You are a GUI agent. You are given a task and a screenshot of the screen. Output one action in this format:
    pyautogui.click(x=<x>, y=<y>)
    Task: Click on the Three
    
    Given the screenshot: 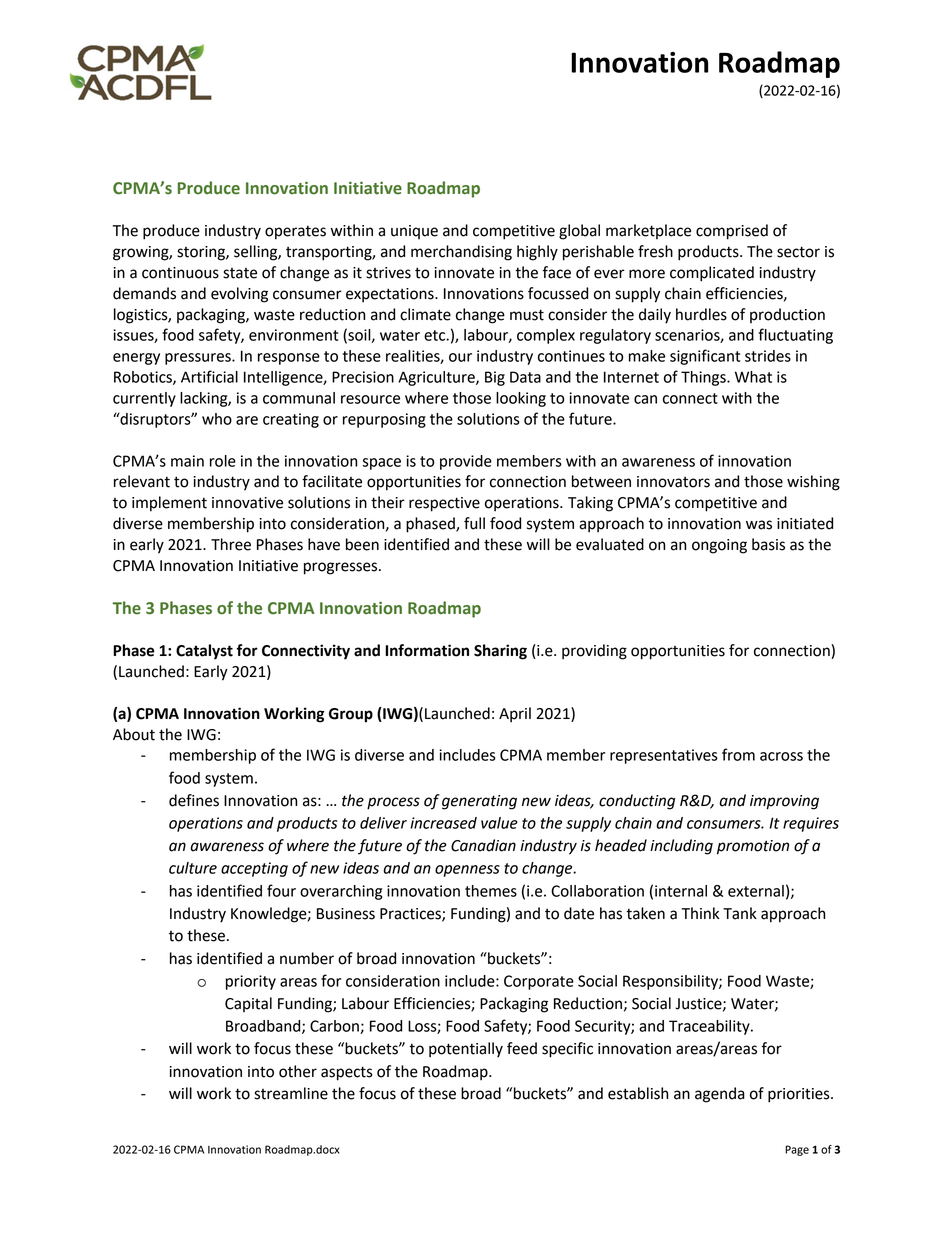 What is the action you would take?
    pyautogui.click(x=231, y=544)
